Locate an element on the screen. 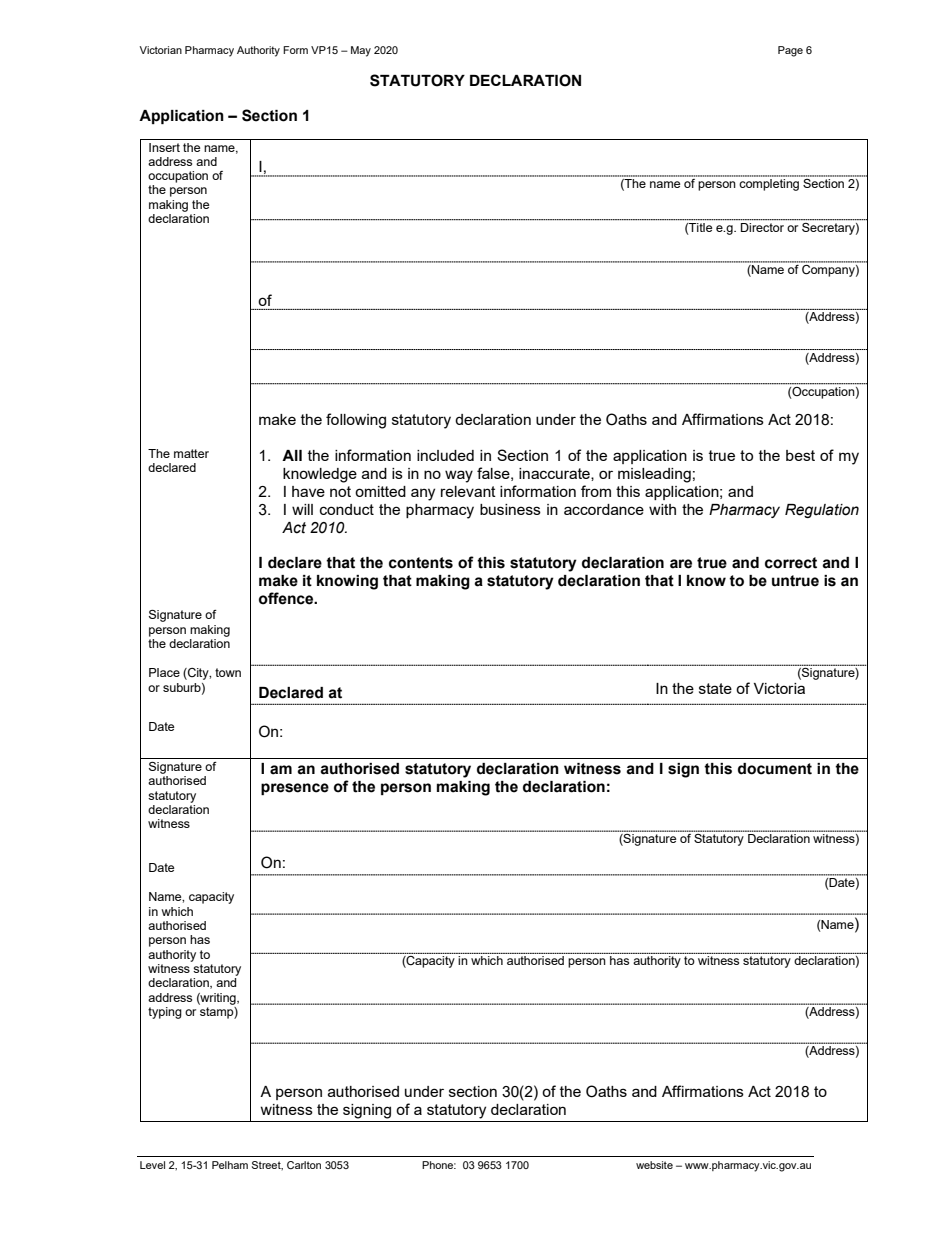 The height and width of the screenshot is (1233, 952). Page is located at coordinates (790, 51).
